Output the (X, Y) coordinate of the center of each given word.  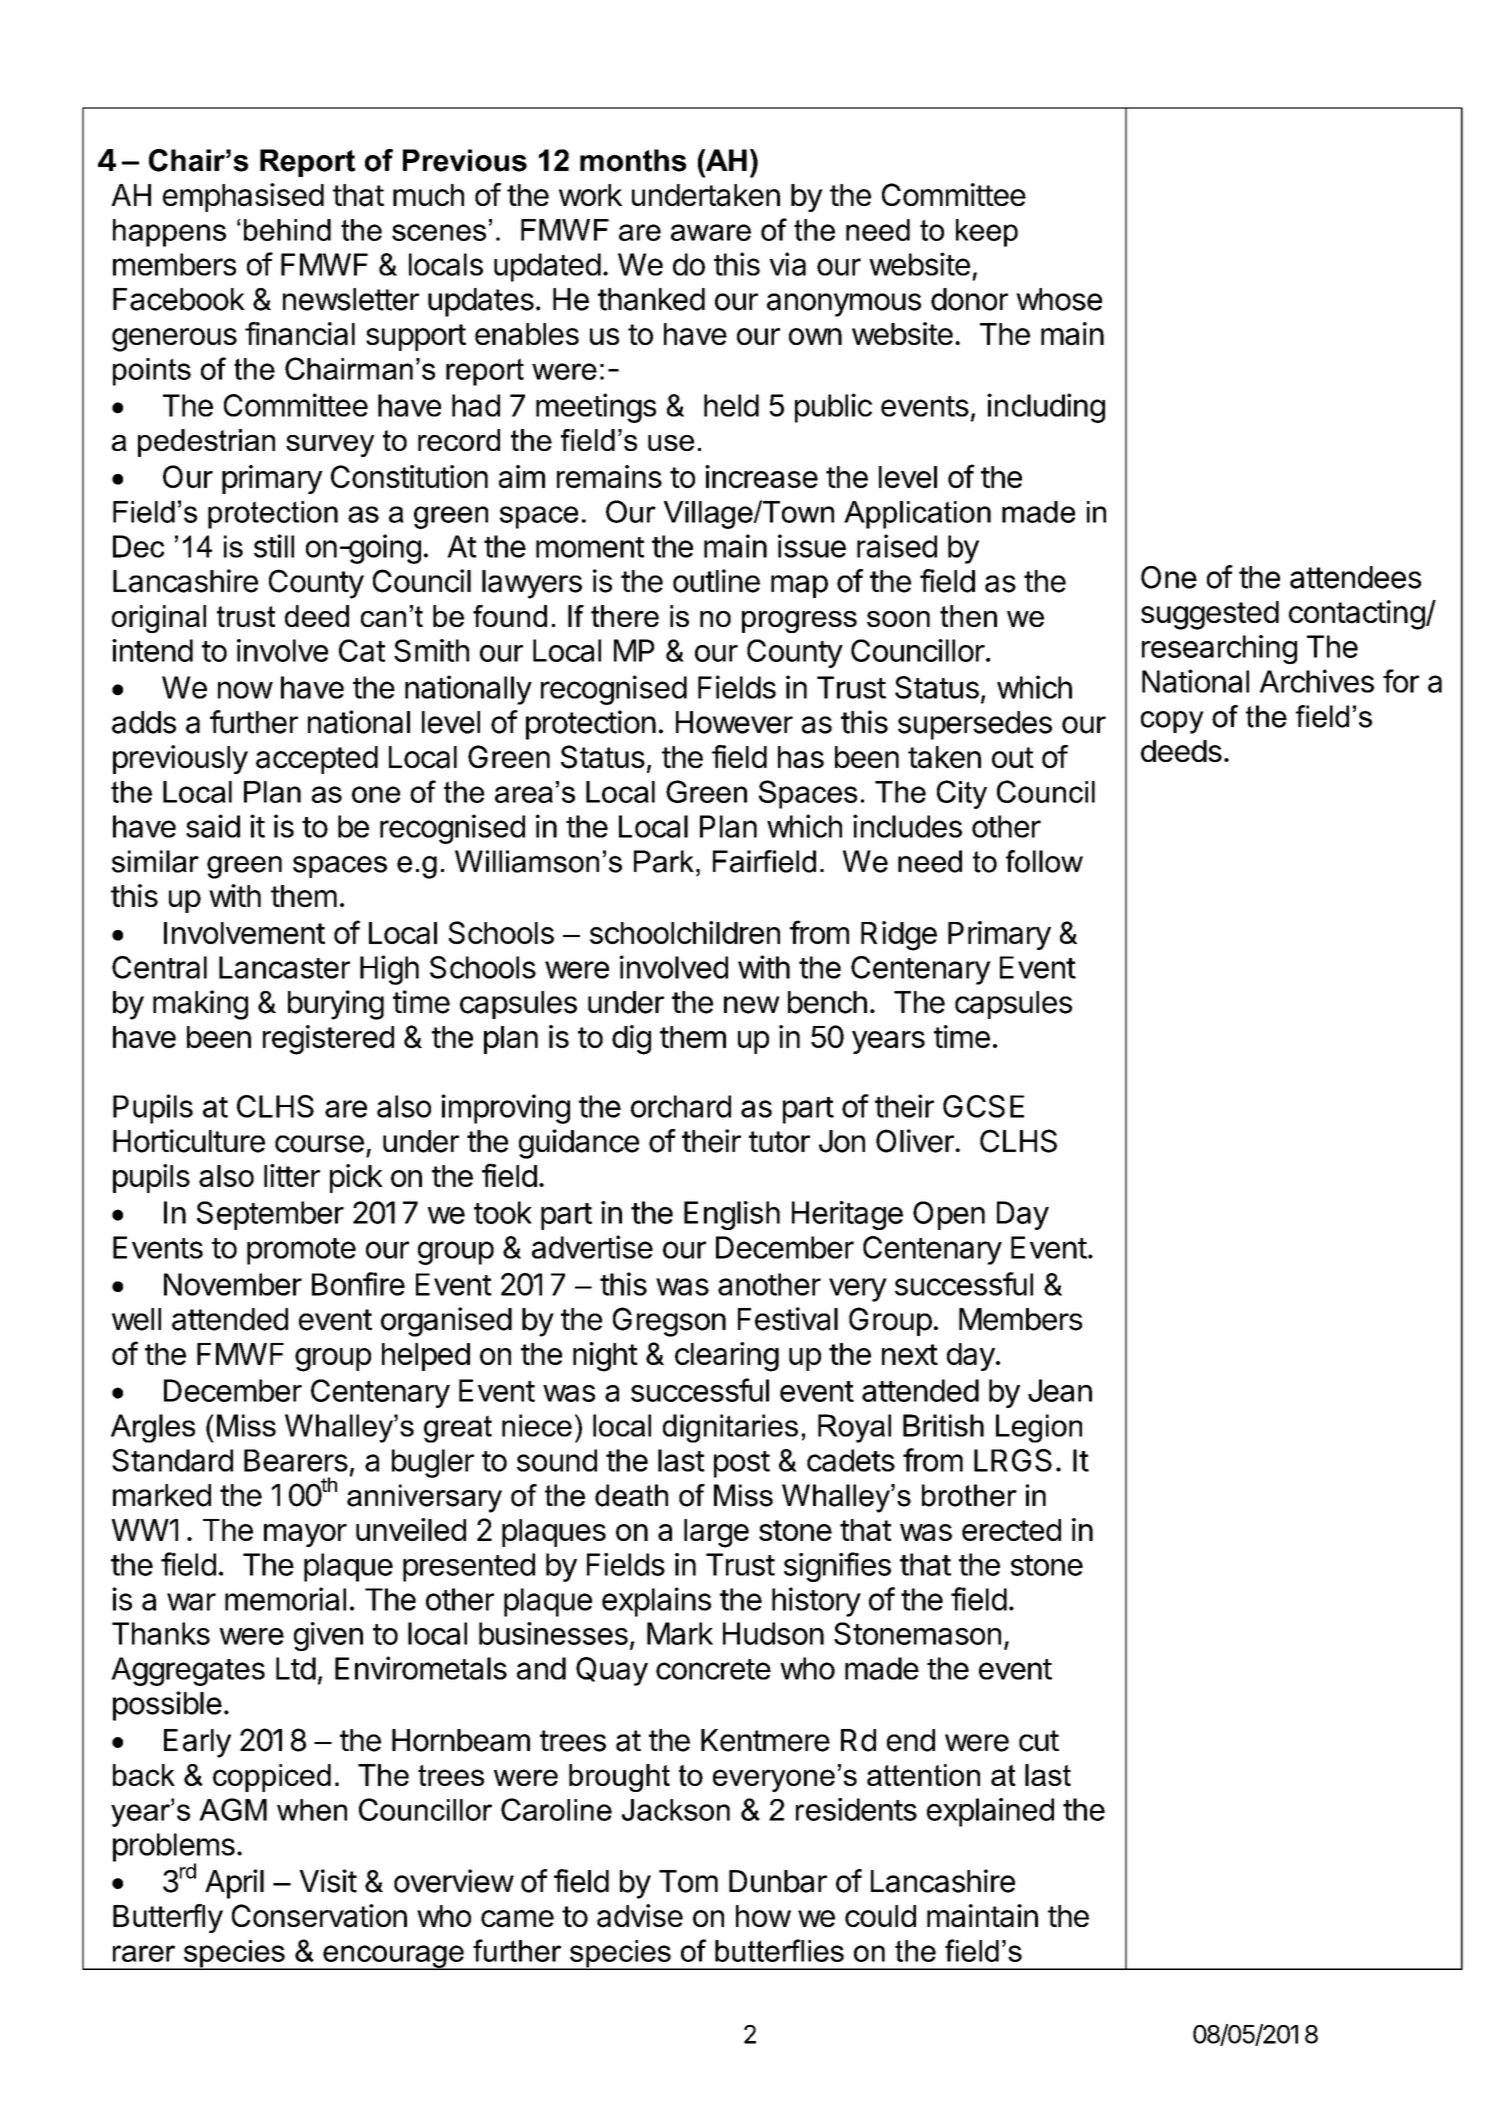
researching (1219, 649)
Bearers (296, 1460)
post (742, 1464)
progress (799, 622)
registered (328, 1040)
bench (827, 1002)
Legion (1039, 1428)
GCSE (983, 1106)
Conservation (319, 1916)
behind (287, 230)
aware (711, 232)
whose (1059, 299)
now (245, 690)
